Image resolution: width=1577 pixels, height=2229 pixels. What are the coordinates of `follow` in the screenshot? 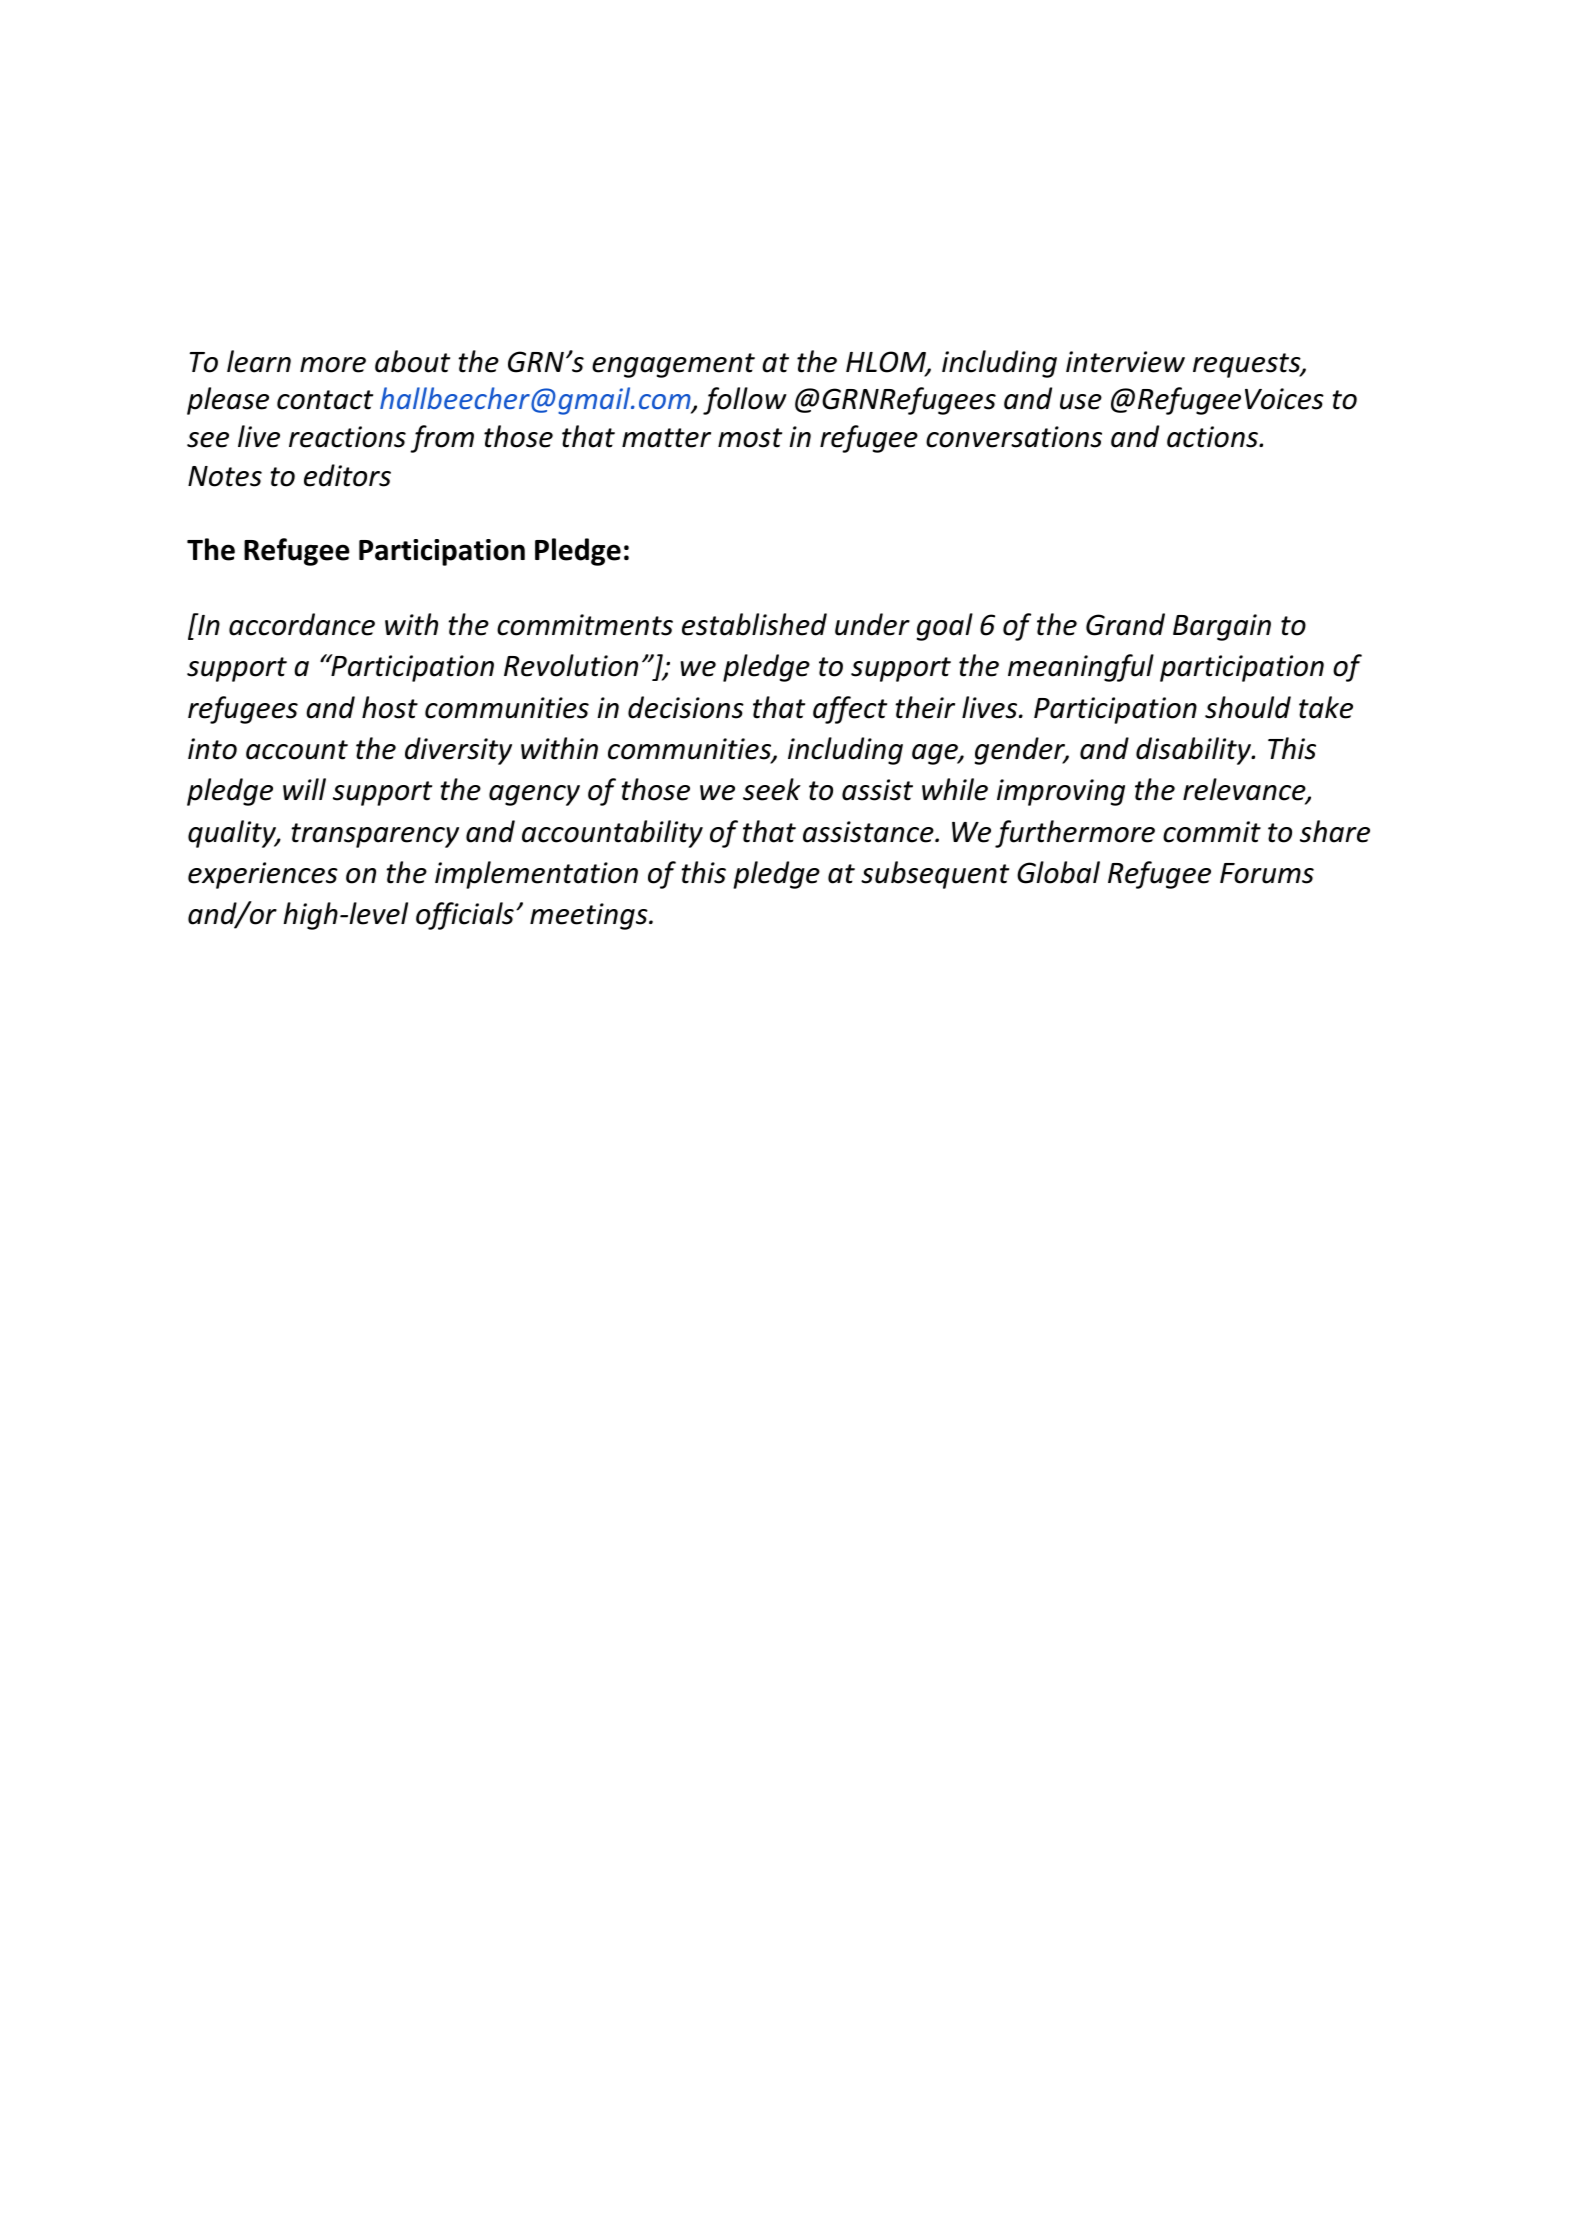 It's located at (745, 401).
